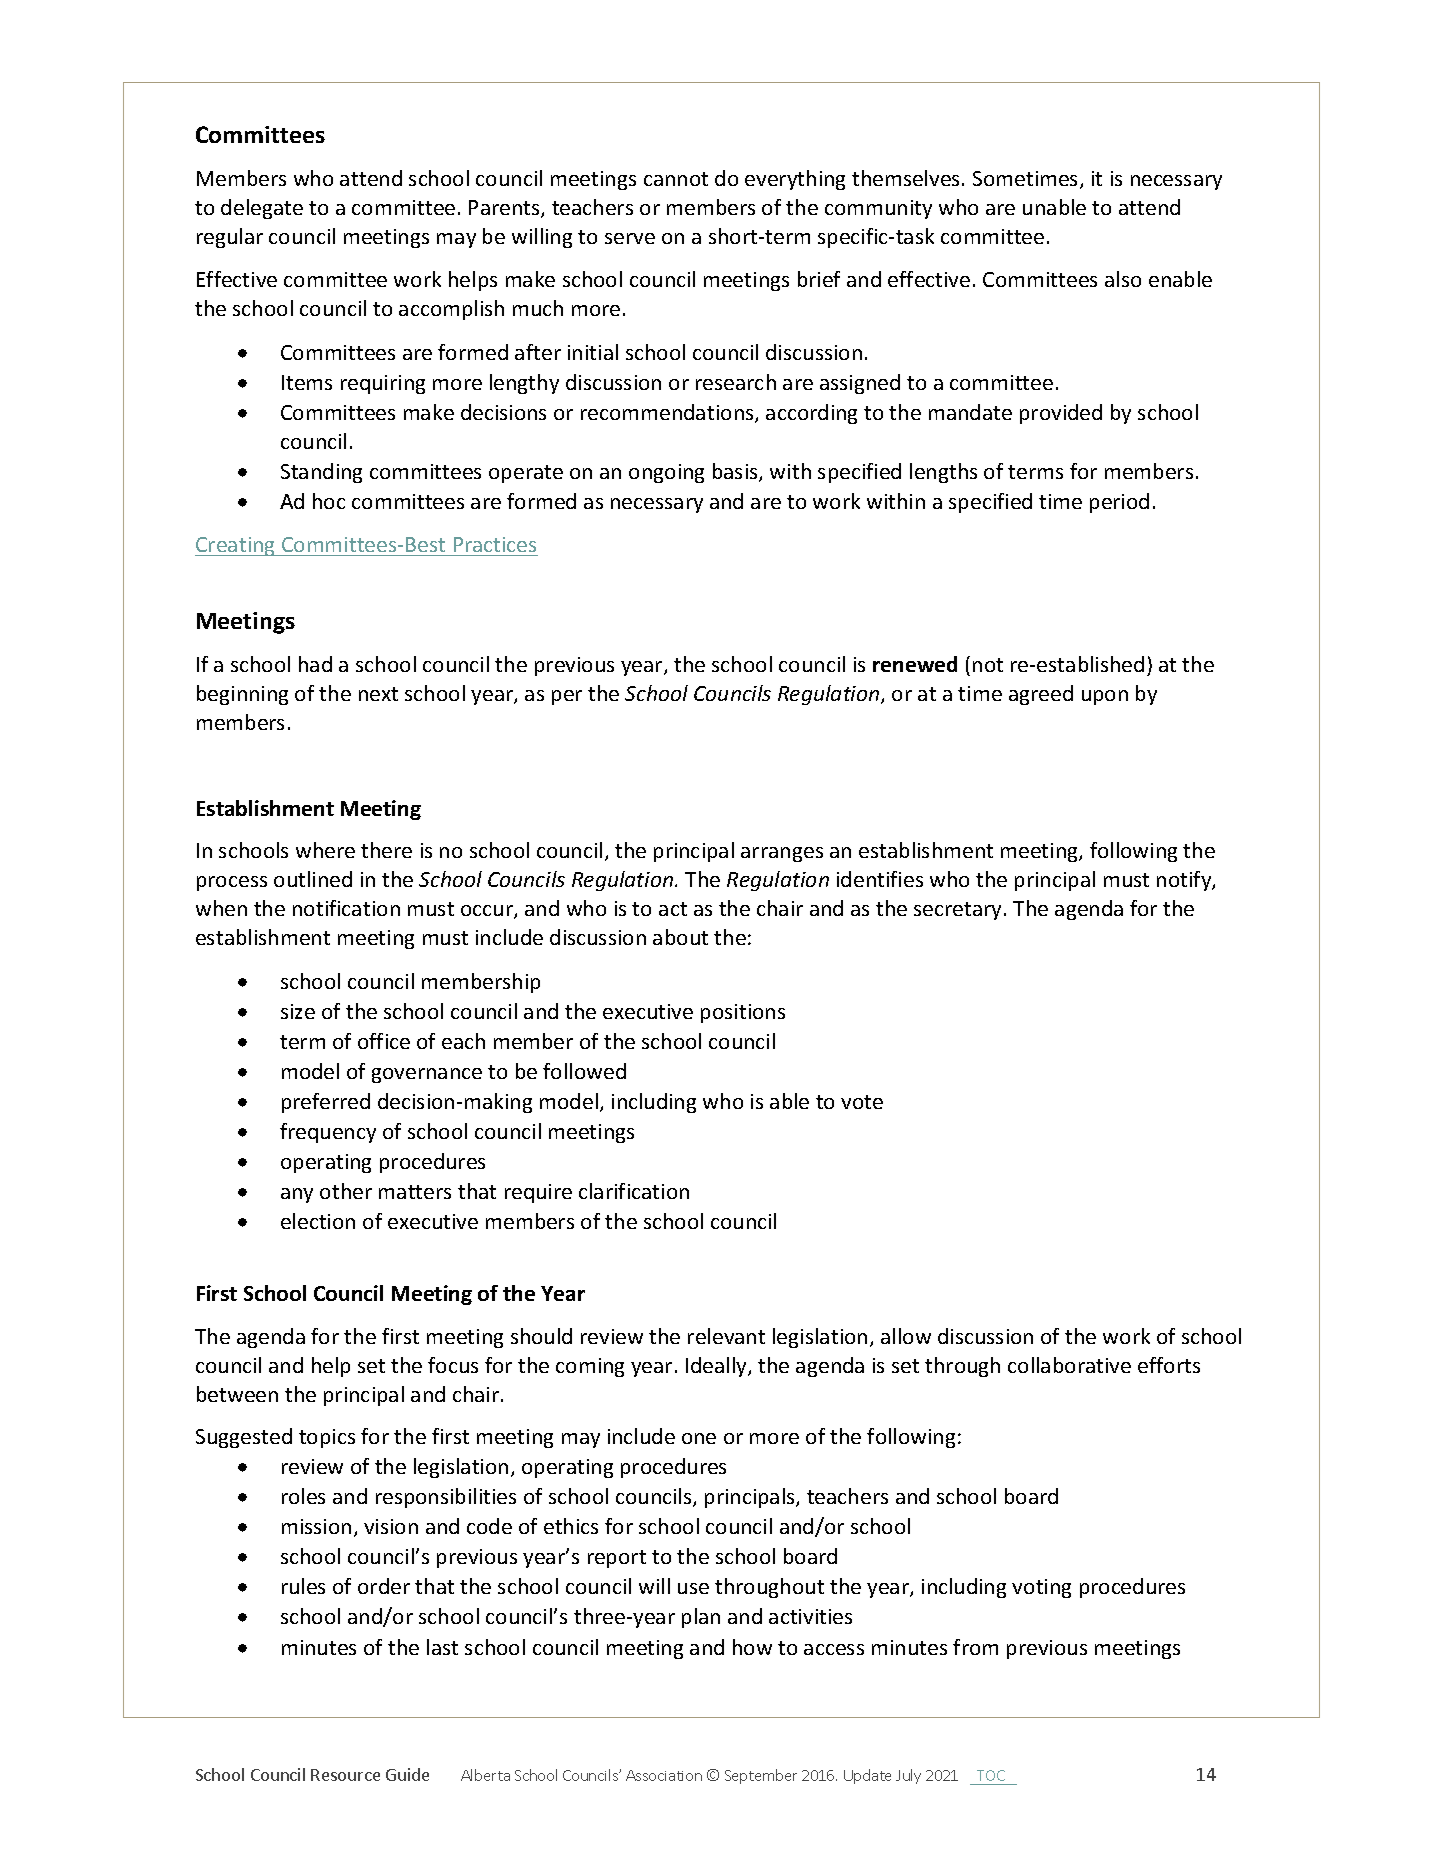 The image size is (1443, 1867). Describe the element at coordinates (680, 937) in the document. I see `about` at that location.
